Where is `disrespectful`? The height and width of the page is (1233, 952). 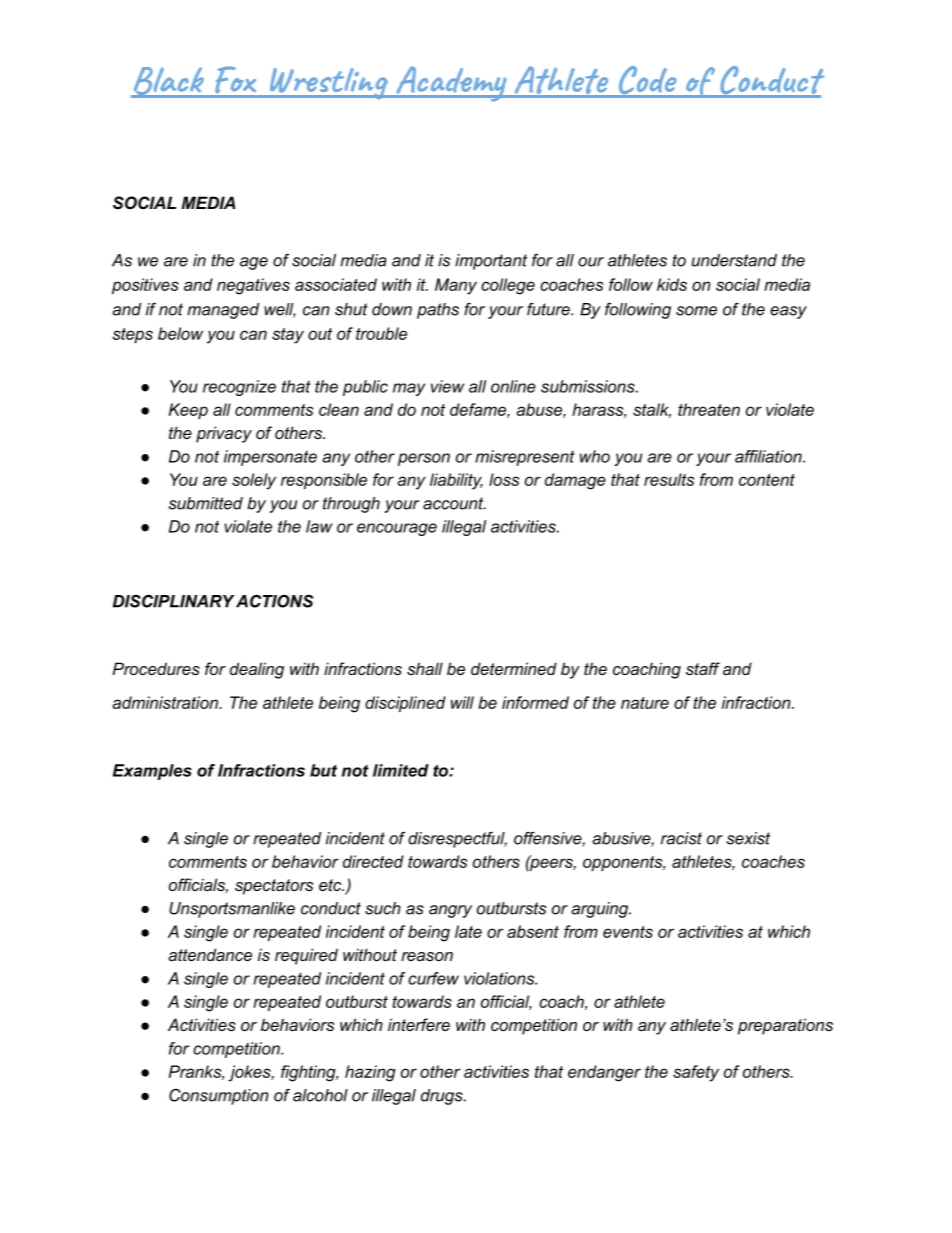
disrespectful is located at coordinates (457, 840).
